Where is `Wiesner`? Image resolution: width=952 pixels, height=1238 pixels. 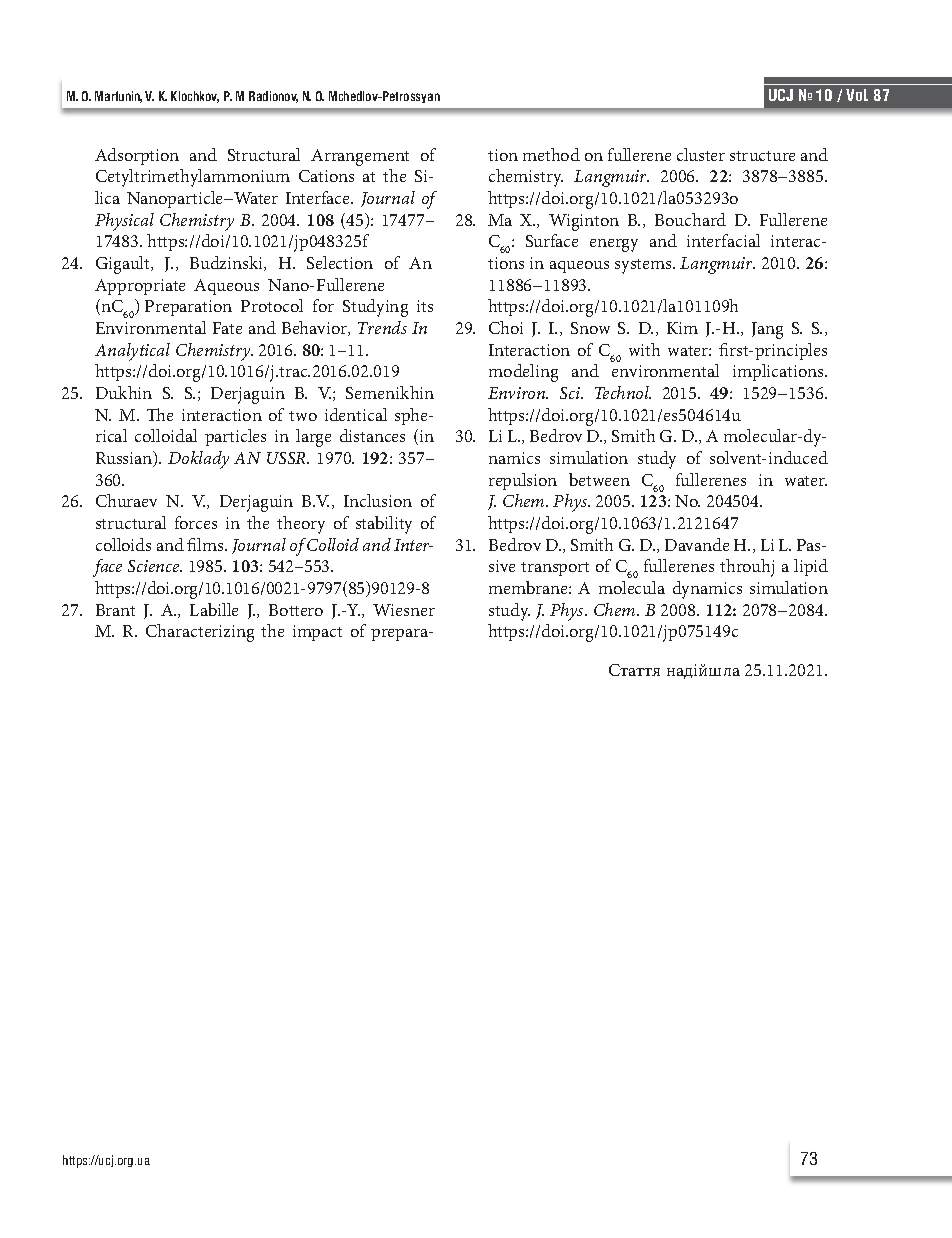
Wiesner is located at coordinates (404, 610).
